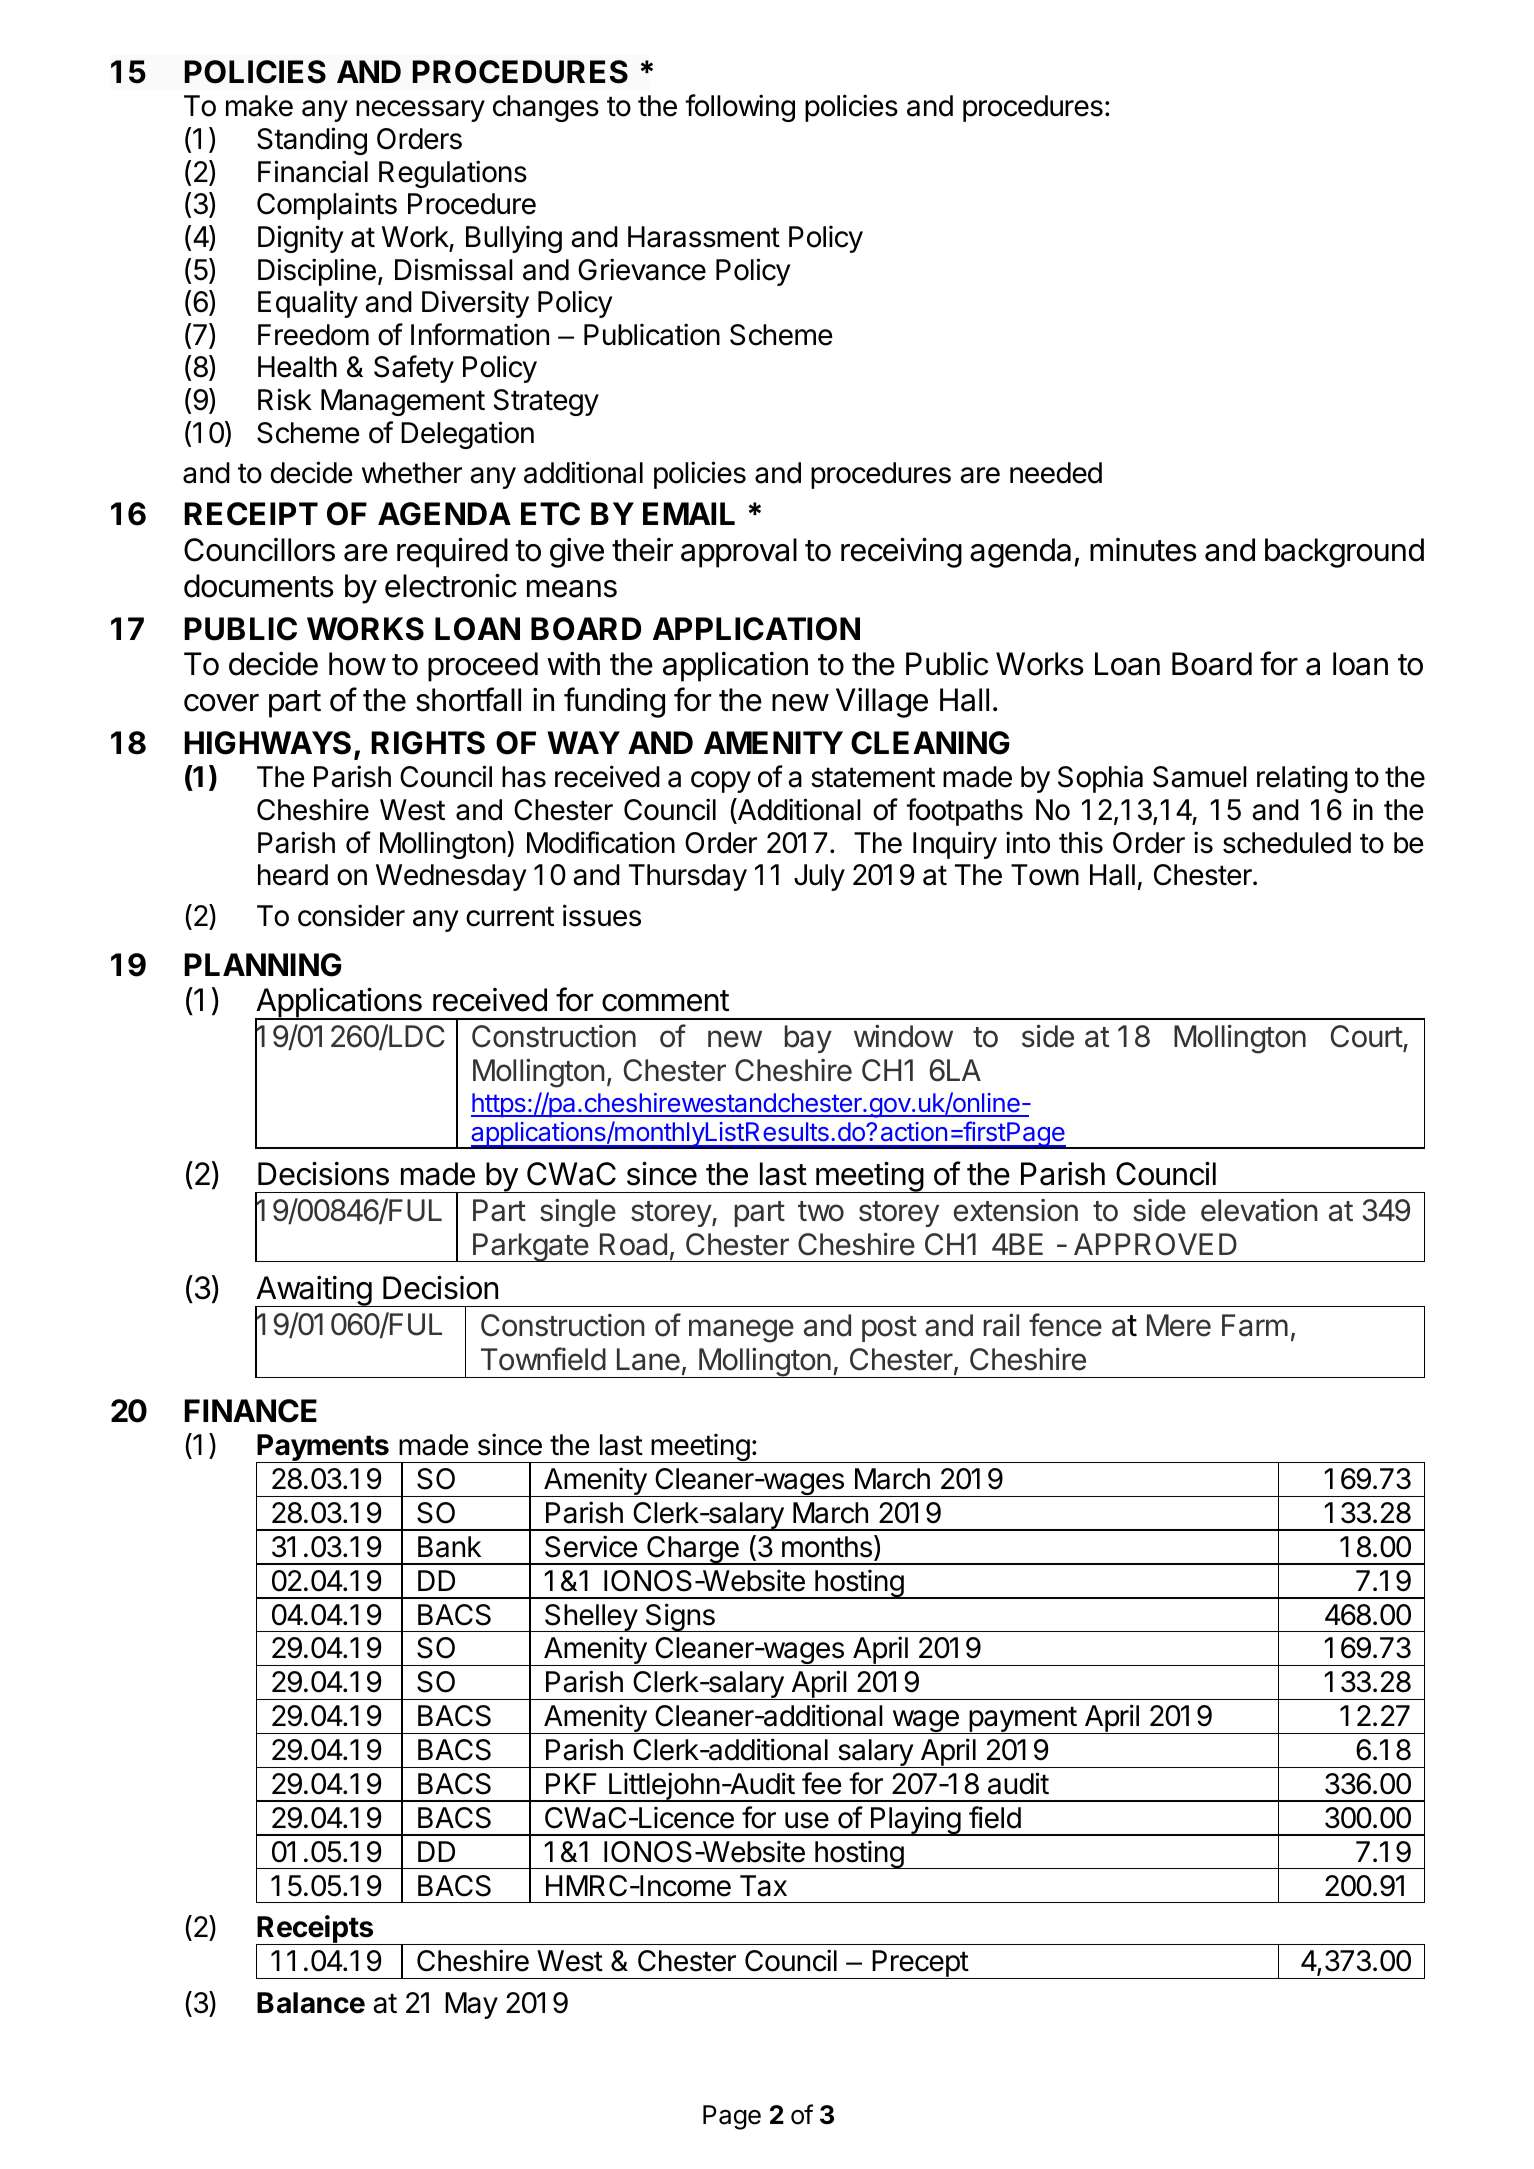  What do you see at coordinates (1255, 1325) in the page?
I see `Farm` at bounding box center [1255, 1325].
